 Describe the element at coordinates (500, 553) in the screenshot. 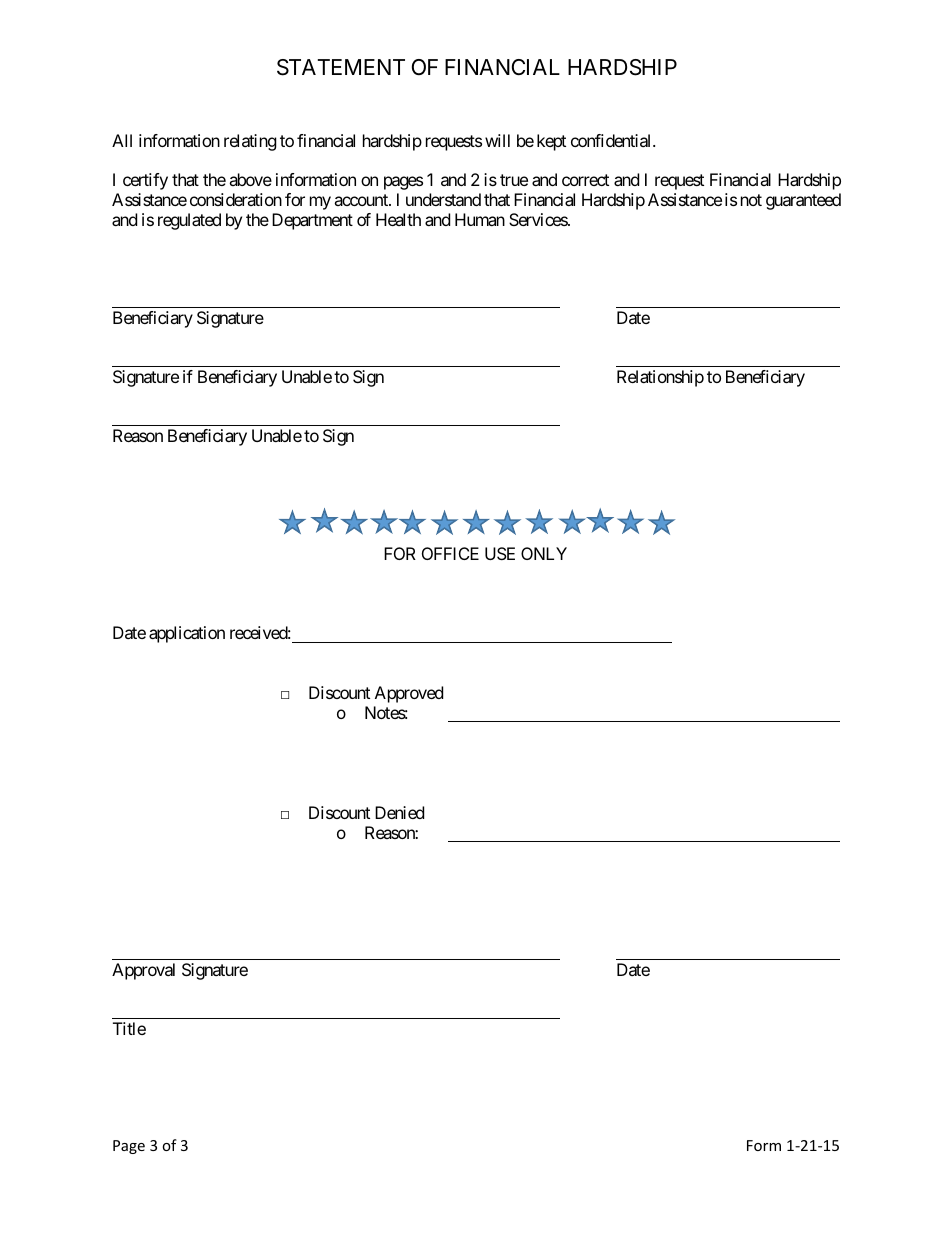

I see `USE` at that location.
